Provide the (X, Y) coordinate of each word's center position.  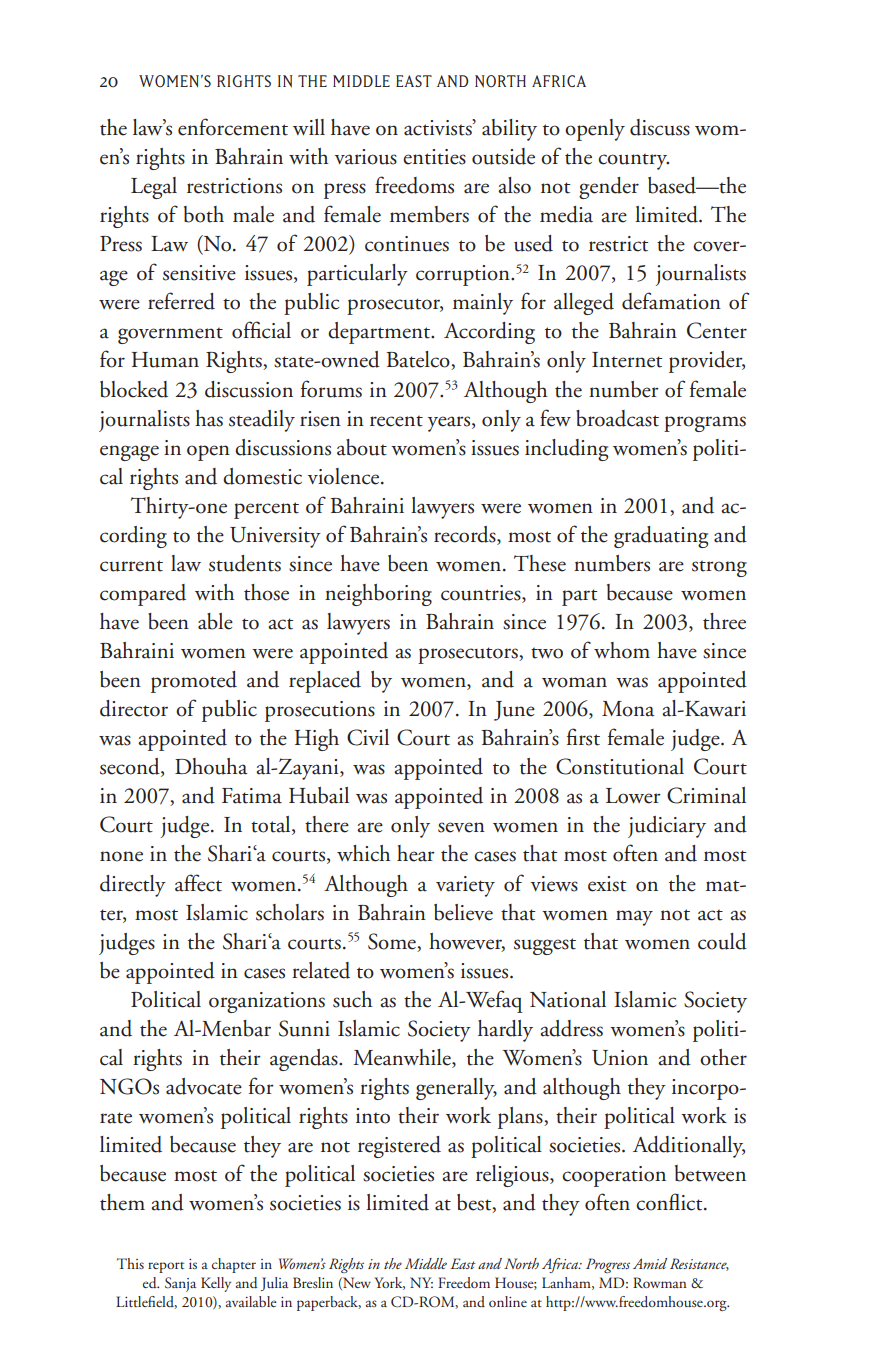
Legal (154, 188)
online (508, 1301)
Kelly (216, 1284)
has (209, 418)
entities (434, 157)
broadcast (617, 418)
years (450, 424)
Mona (628, 709)
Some (392, 941)
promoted (194, 682)
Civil (368, 737)
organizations (267, 1002)
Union (620, 1058)
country (633, 161)
